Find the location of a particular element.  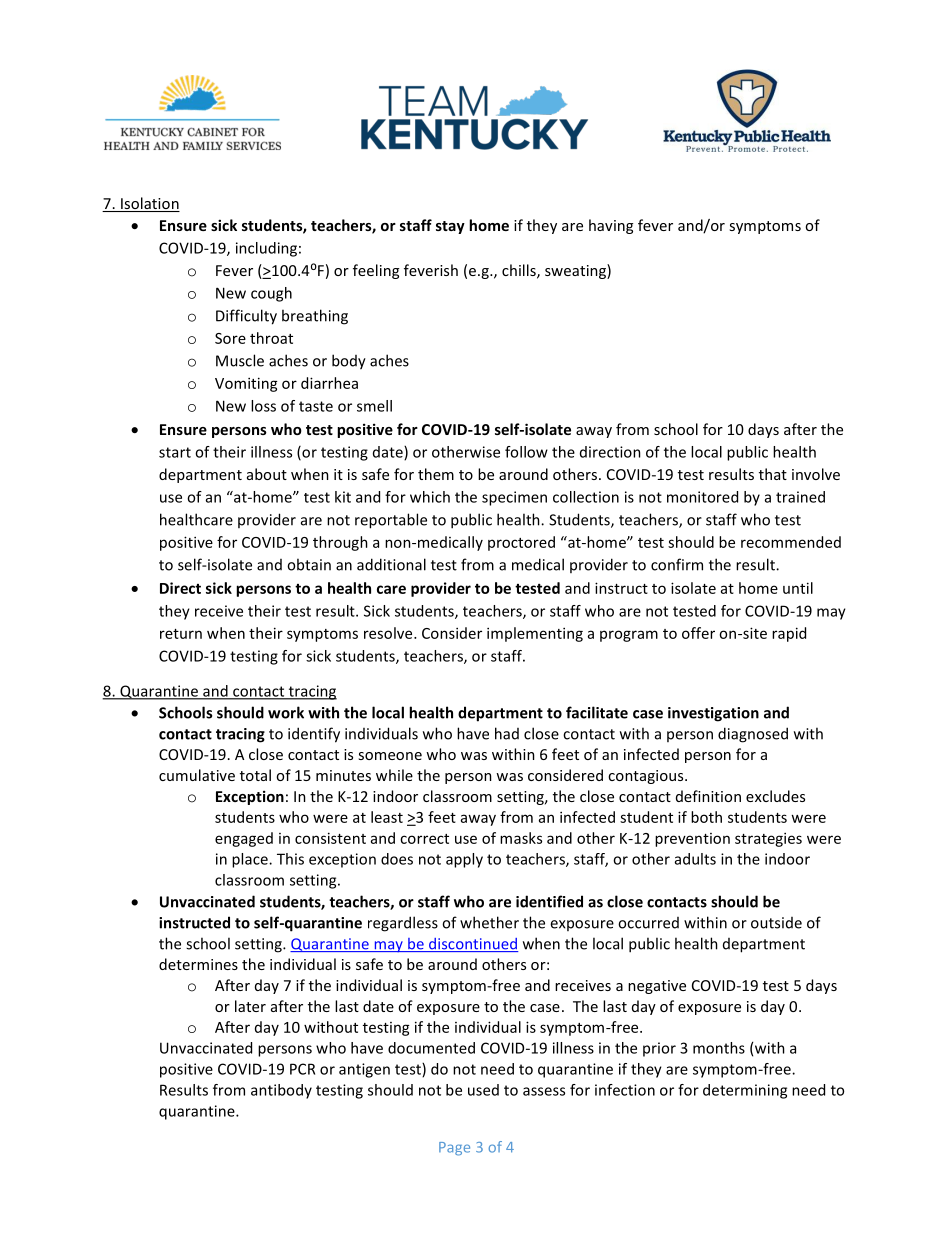

determining is located at coordinates (745, 1091).
